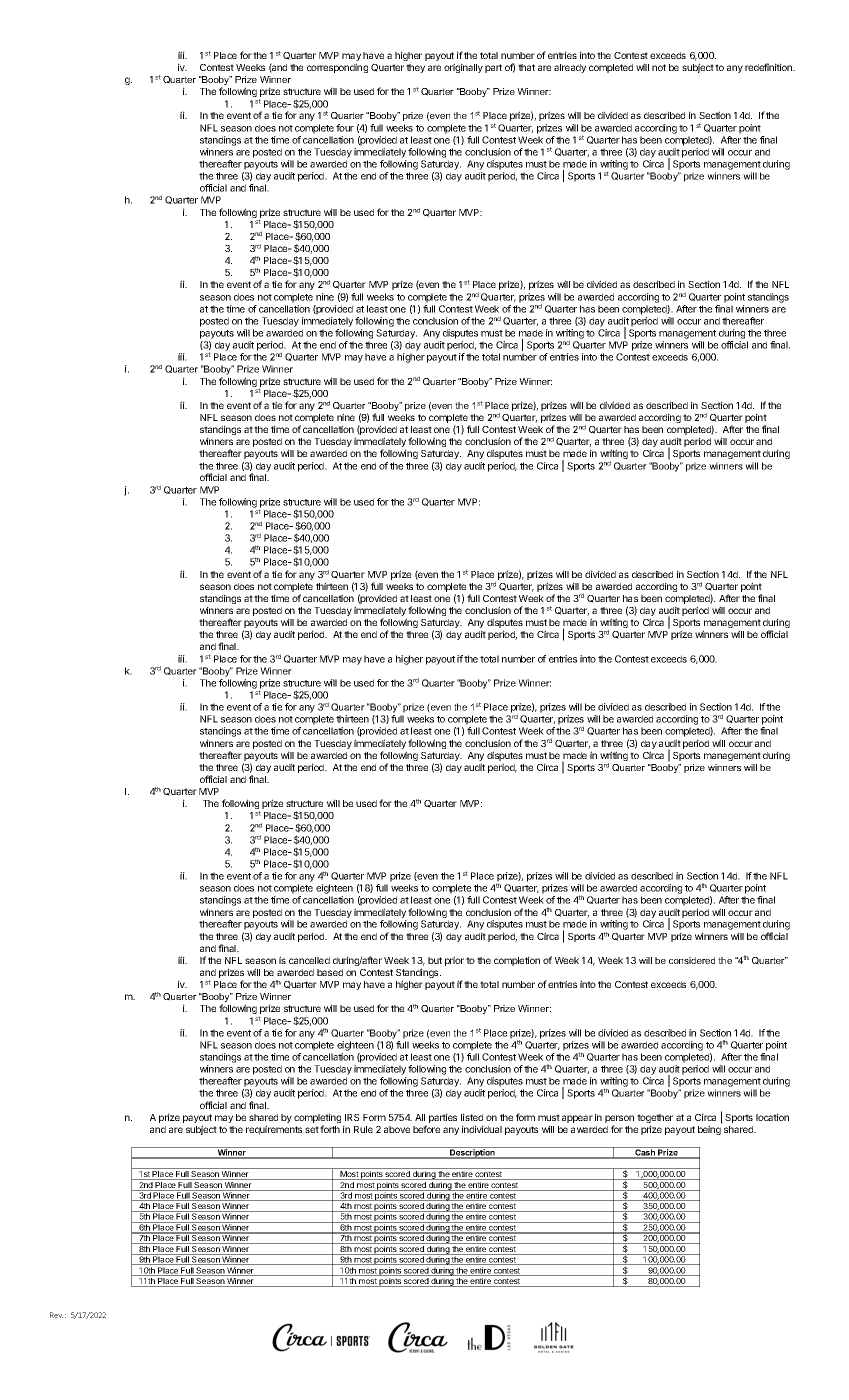 This screenshot has width=849, height=1400. Describe the element at coordinates (435, 960) in the screenshot. I see `but` at that location.
